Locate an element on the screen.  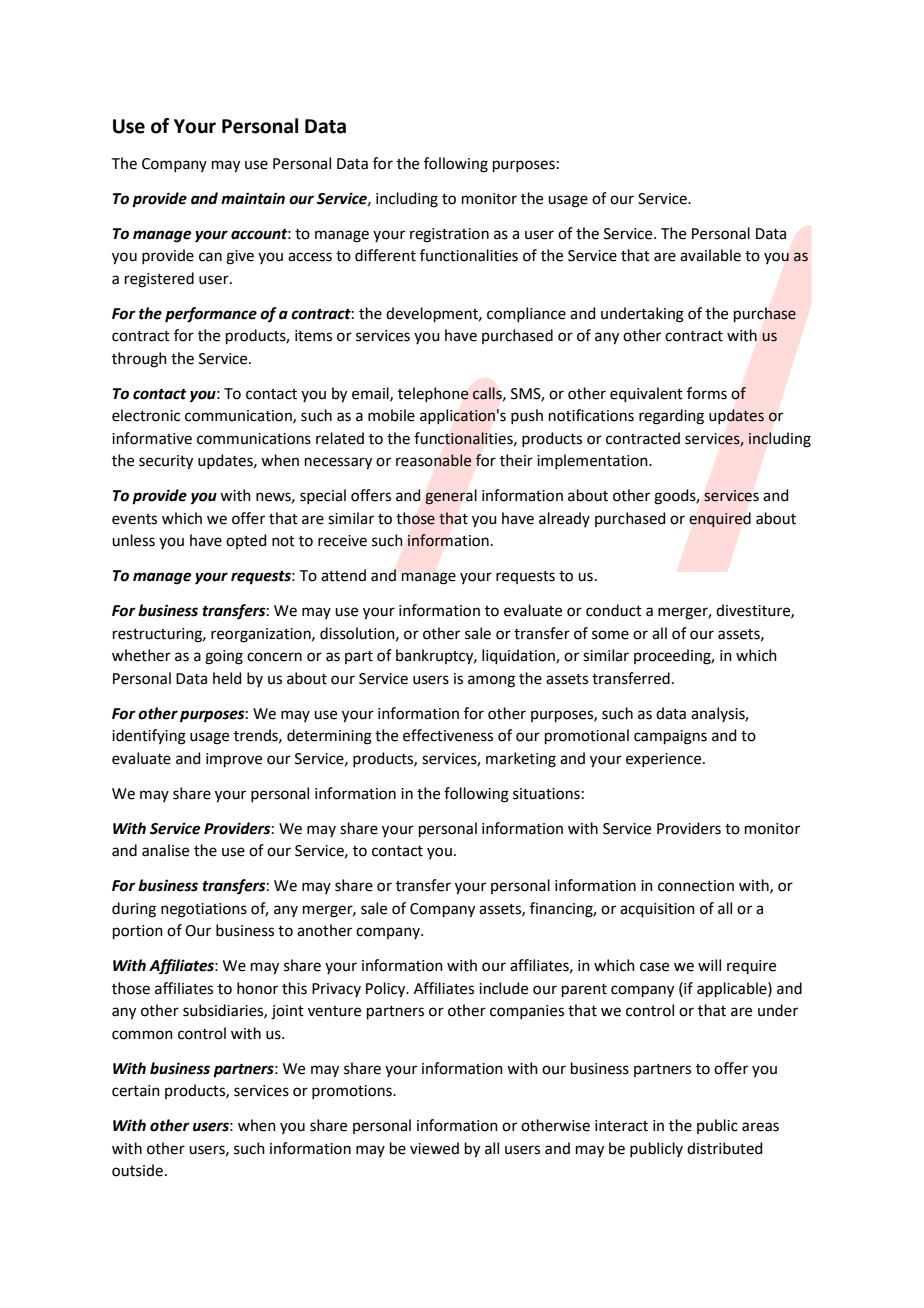
registration is located at coordinates (449, 235).
